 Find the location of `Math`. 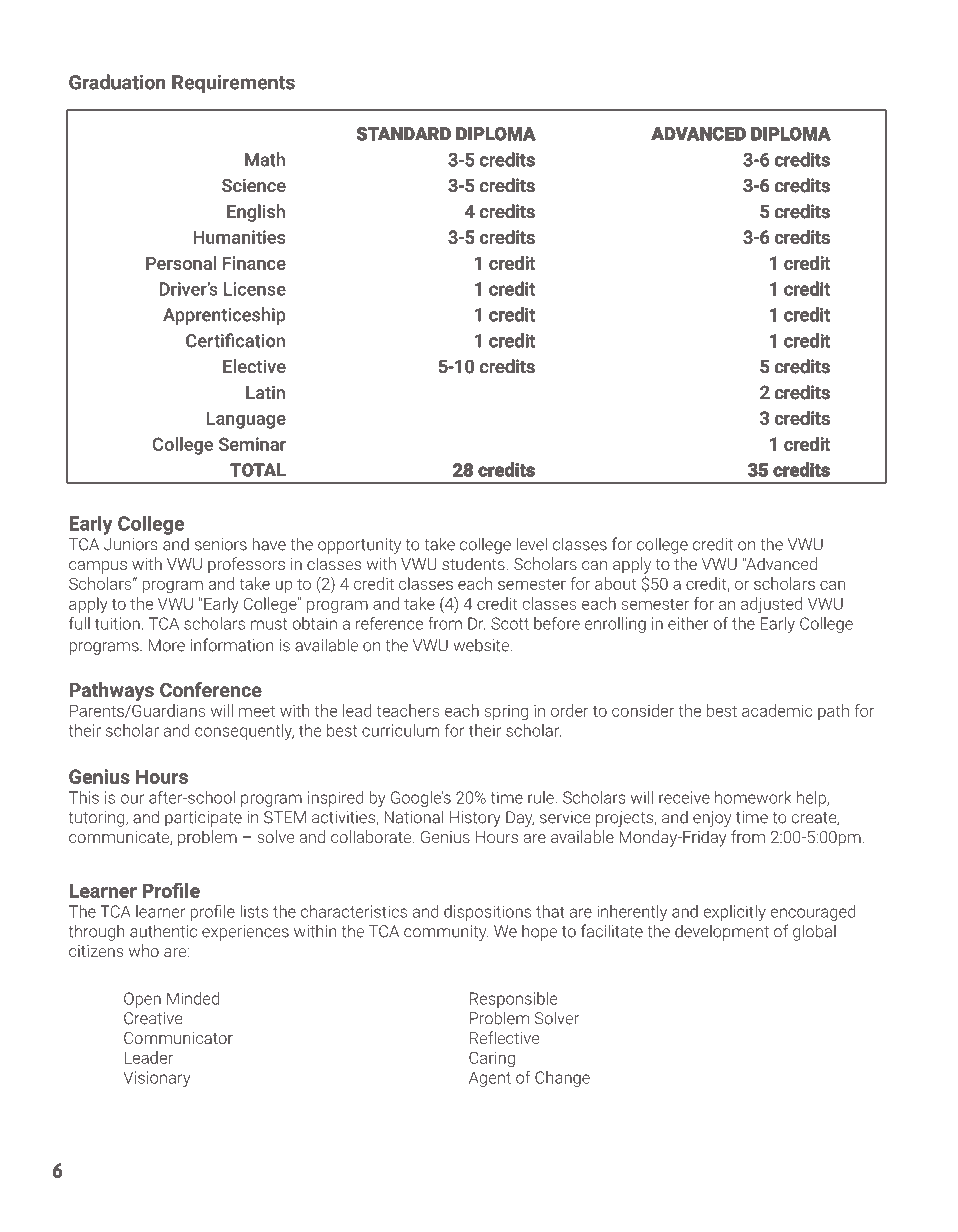

Math is located at coordinates (265, 159).
